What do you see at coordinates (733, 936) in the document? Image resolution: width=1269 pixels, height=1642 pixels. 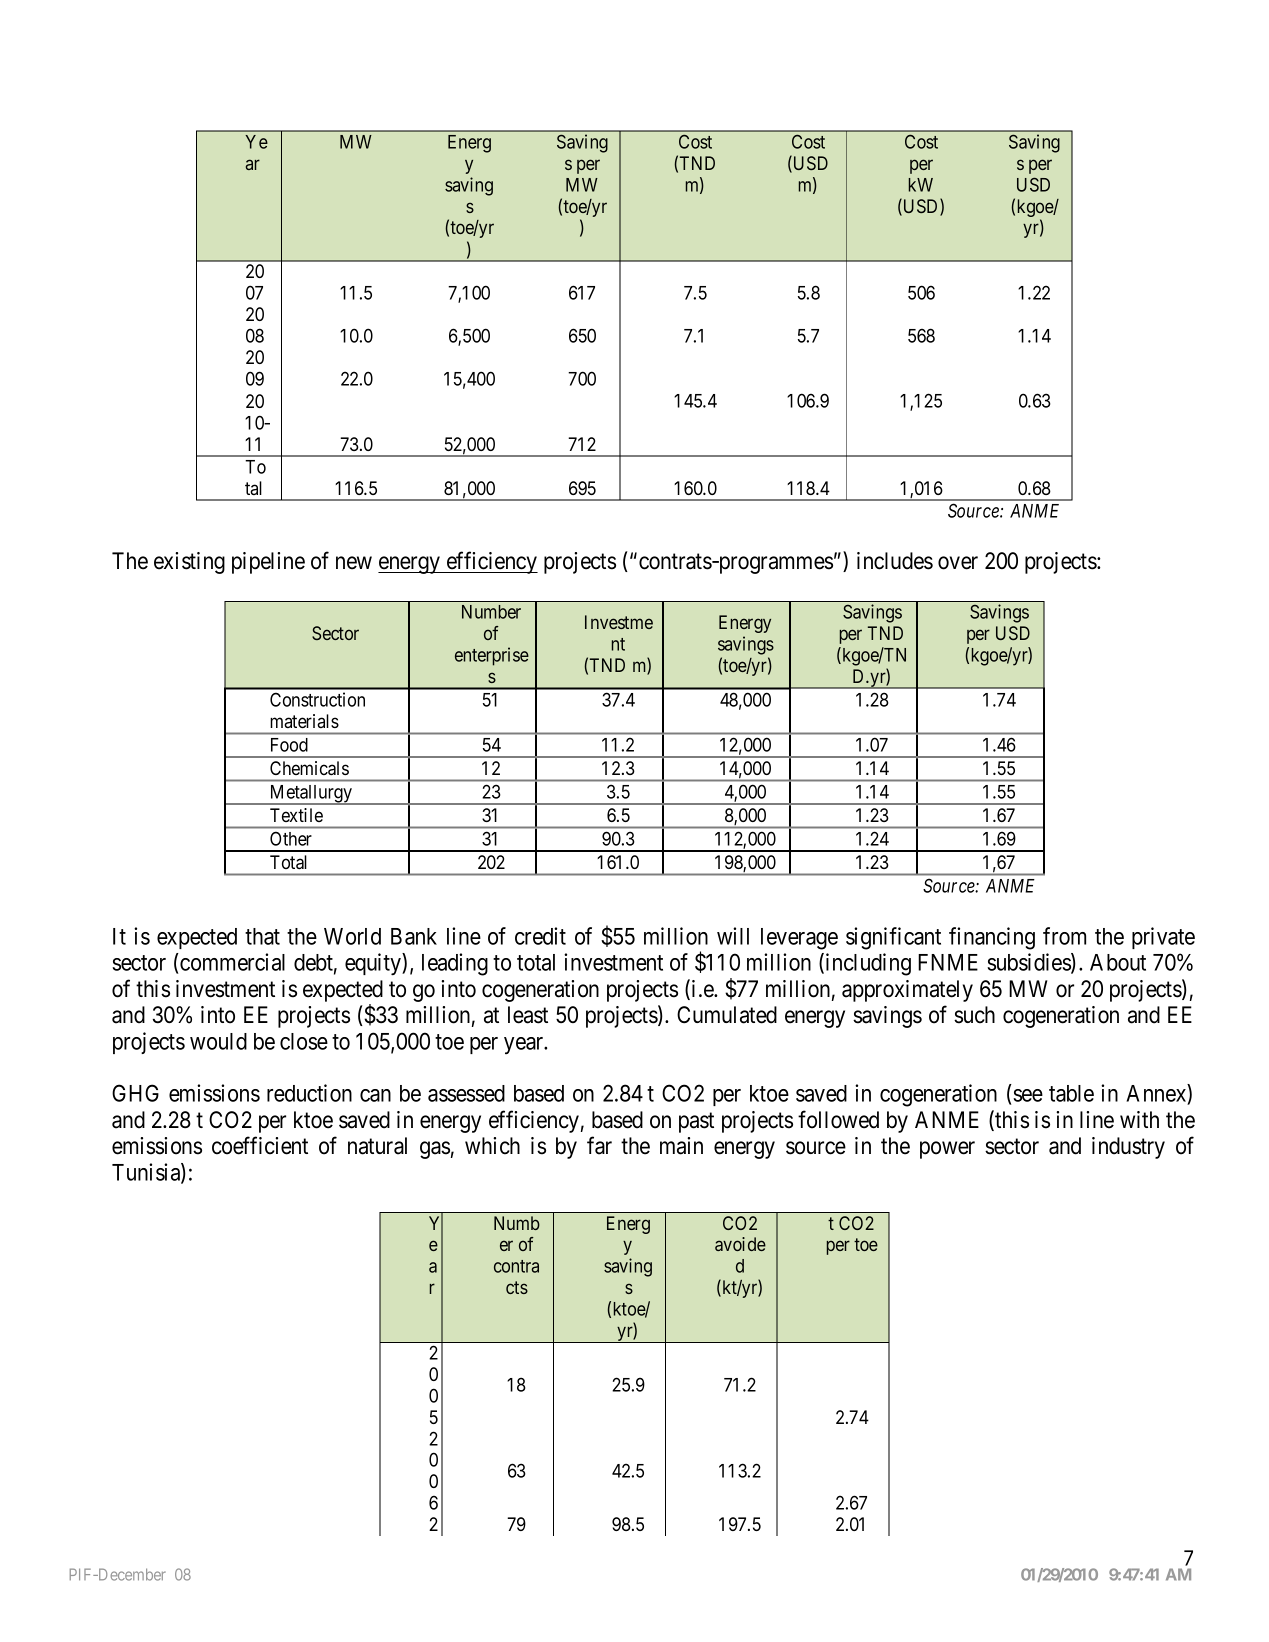 I see `will` at bounding box center [733, 936].
